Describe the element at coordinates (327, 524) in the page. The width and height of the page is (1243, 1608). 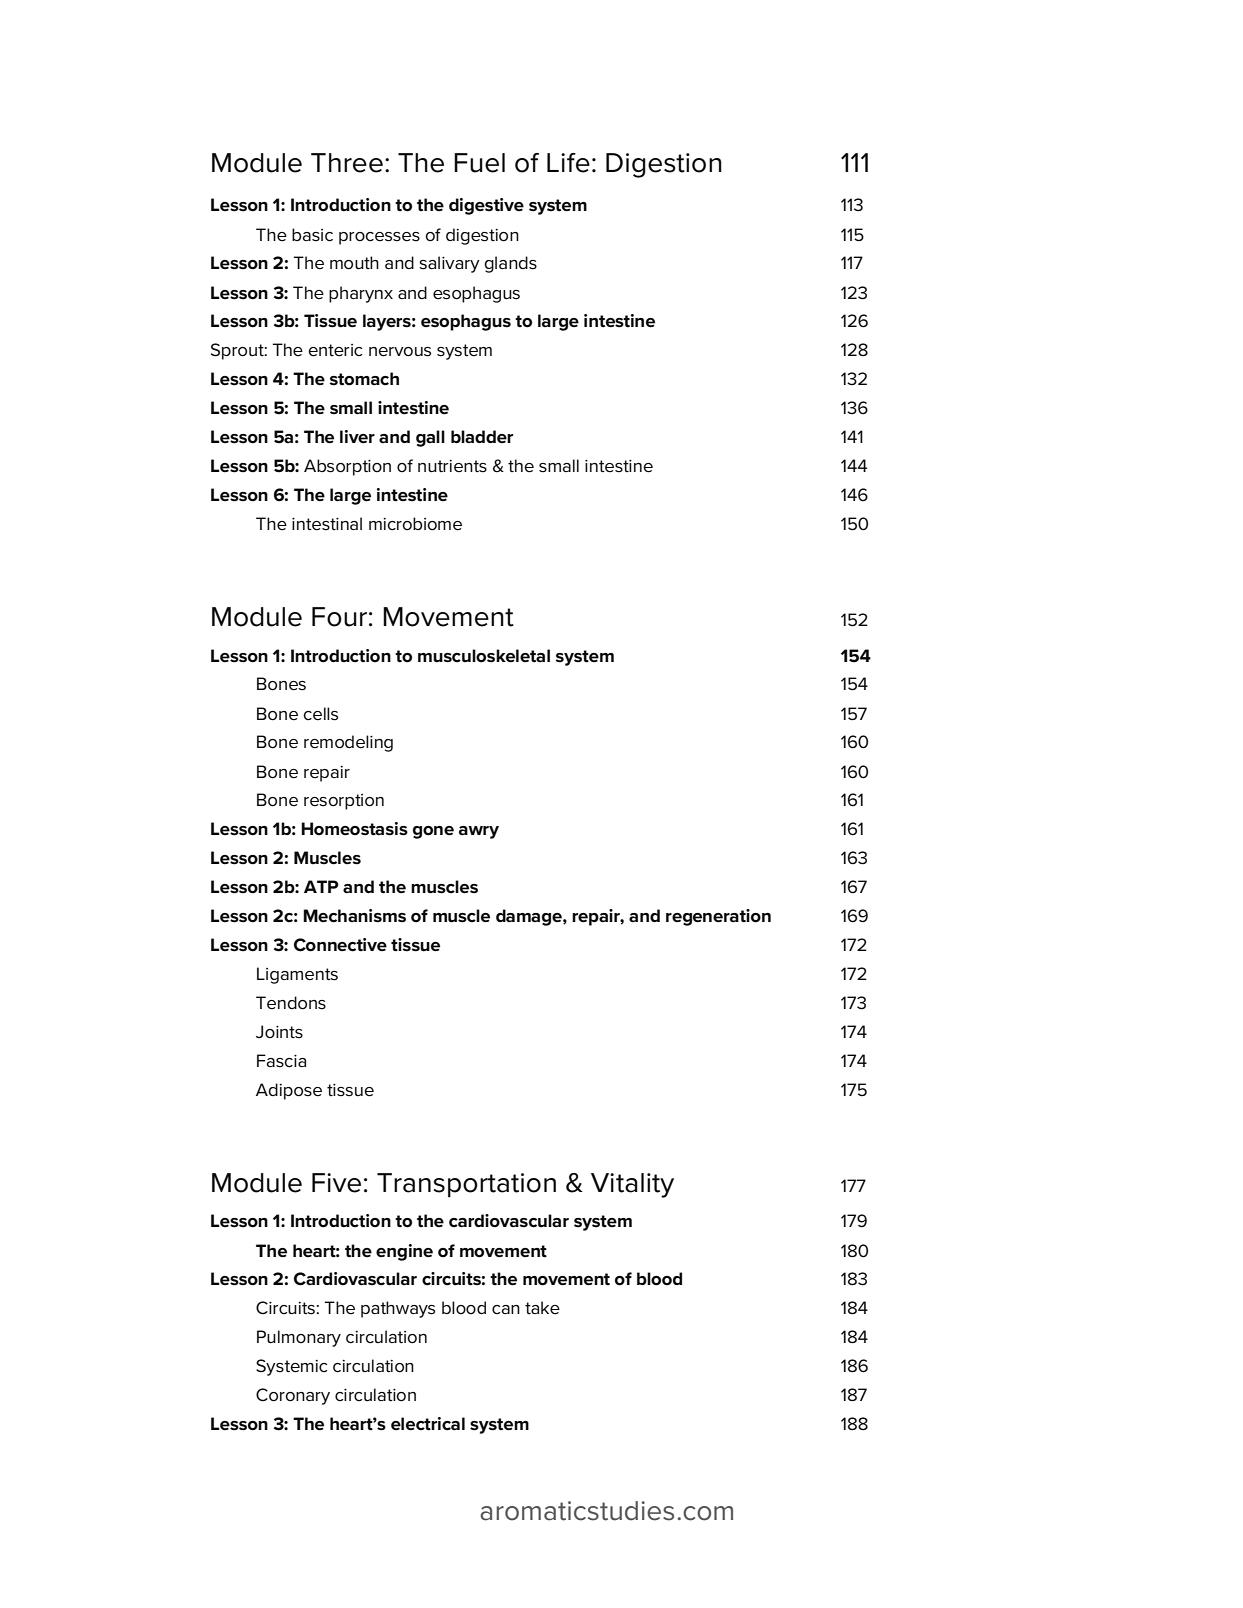
I see `intestinal` at that location.
